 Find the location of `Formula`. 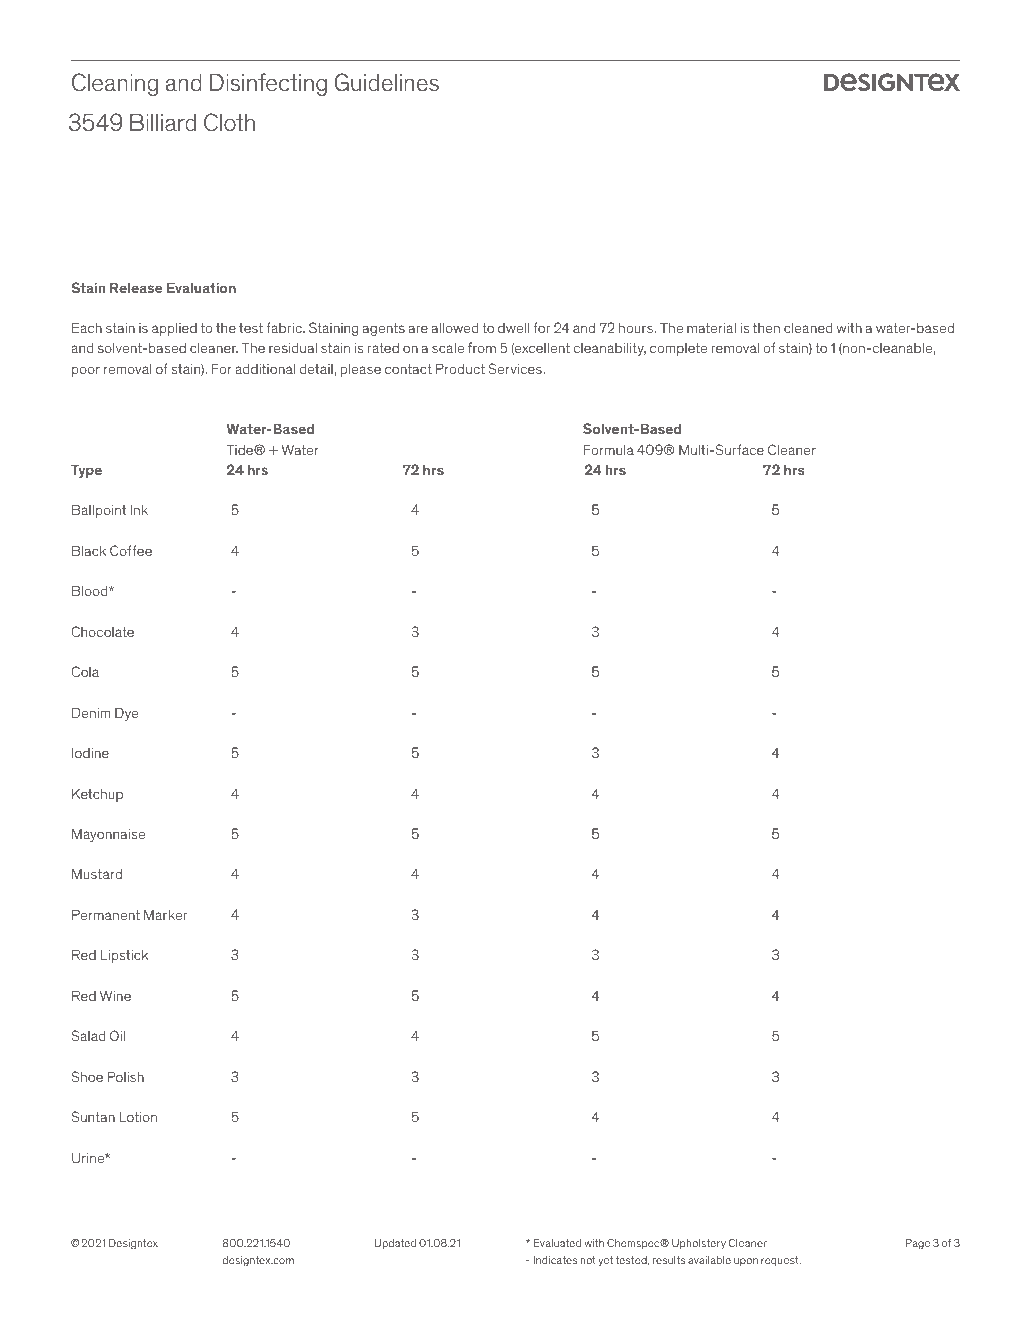

Formula is located at coordinates (609, 449).
